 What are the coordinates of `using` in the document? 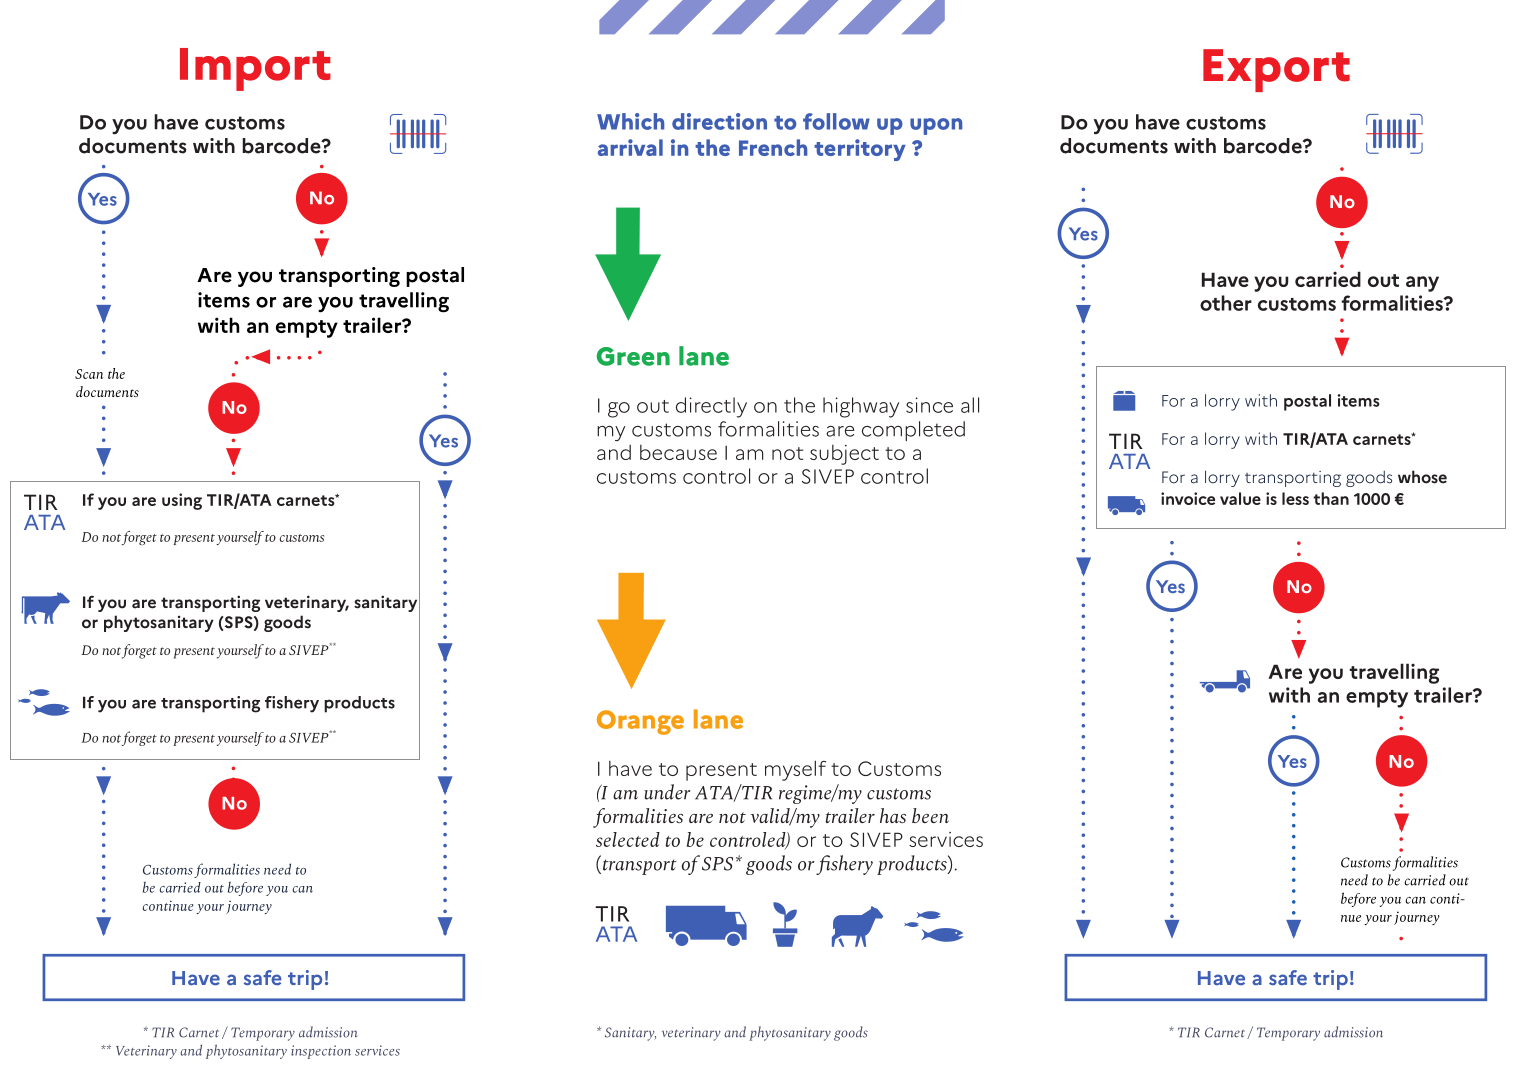 It's located at (182, 501).
